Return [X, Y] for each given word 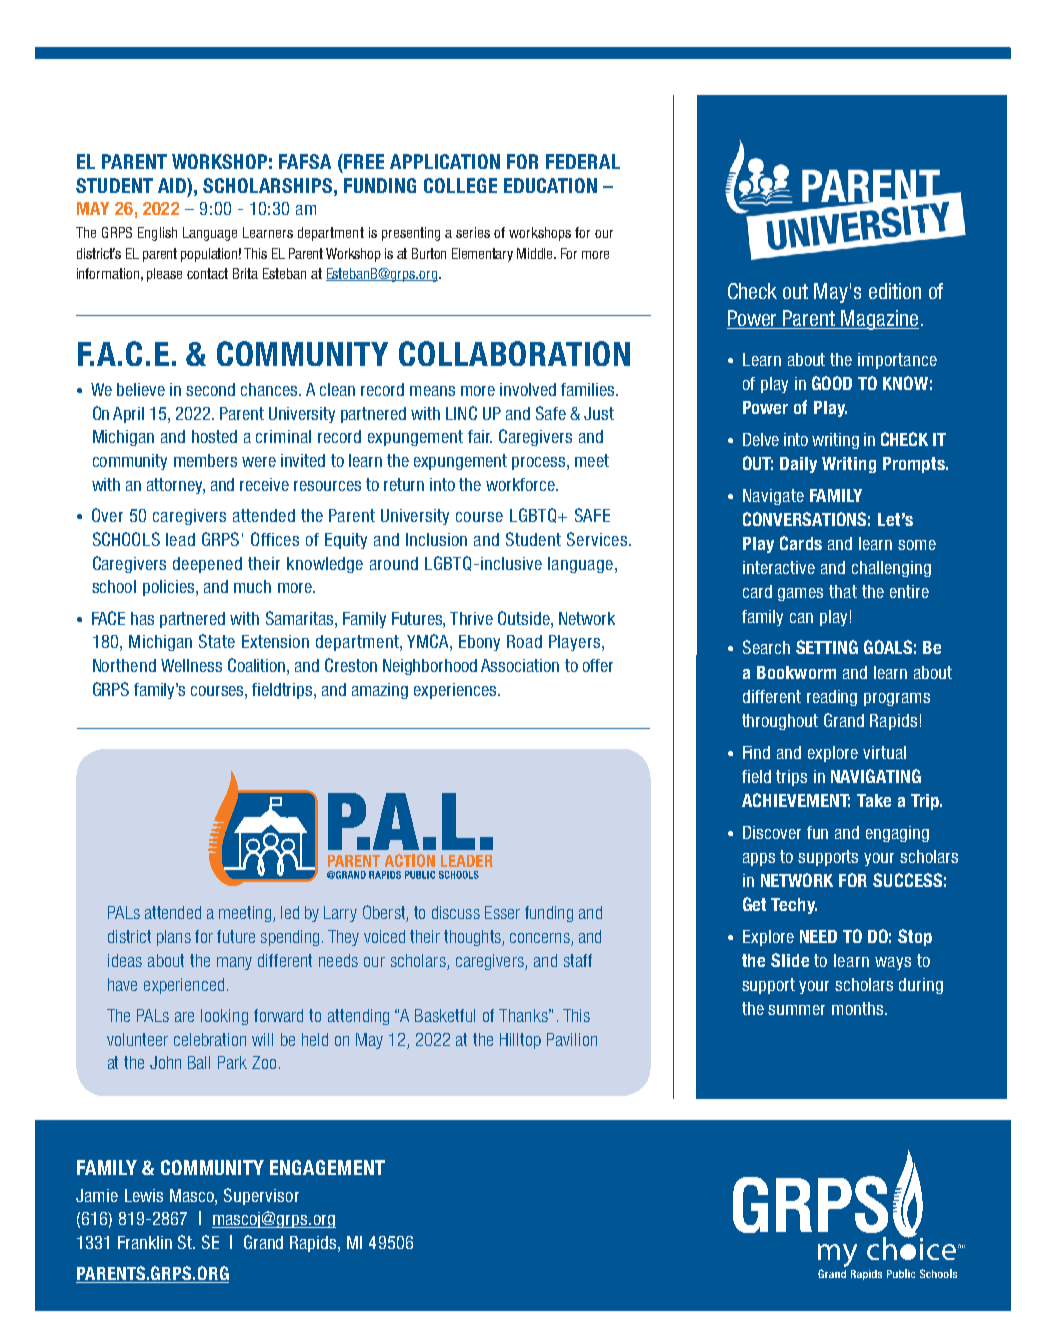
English [157, 234]
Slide [790, 960]
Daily [798, 465]
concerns [541, 939]
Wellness [191, 665]
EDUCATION [550, 185]
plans [174, 938]
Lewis [144, 1195]
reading [832, 698]
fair [480, 436]
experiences [456, 691]
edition [895, 291]
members [205, 460]
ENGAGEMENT [327, 1167]
